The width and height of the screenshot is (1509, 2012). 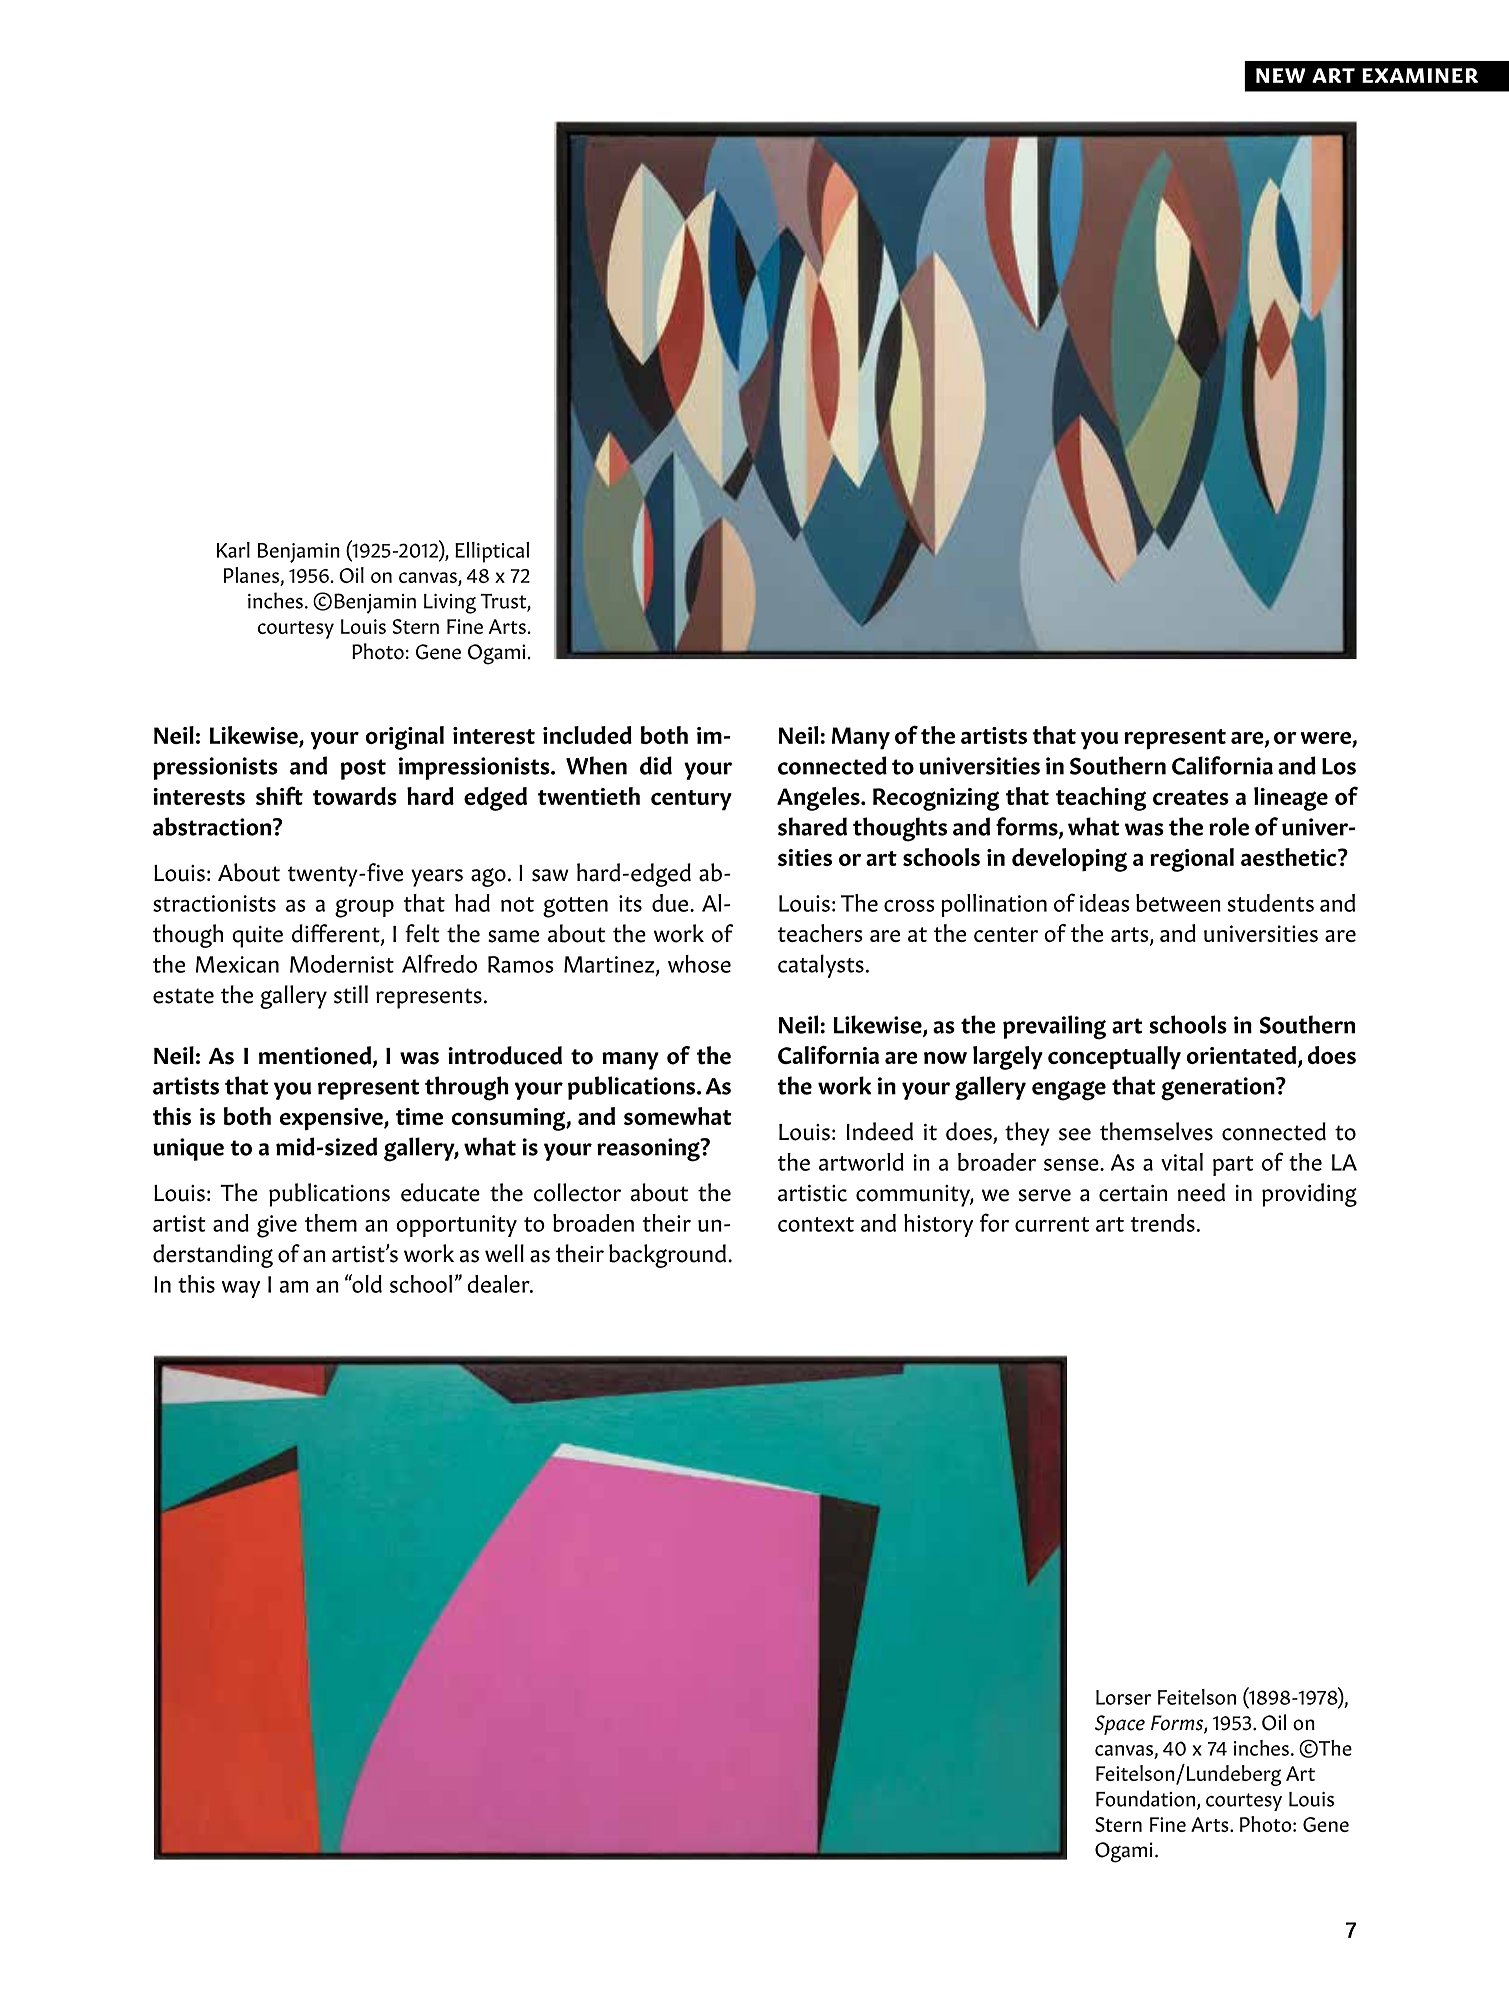 What do you see at coordinates (1281, 75) in the screenshot?
I see `NEW` at bounding box center [1281, 75].
